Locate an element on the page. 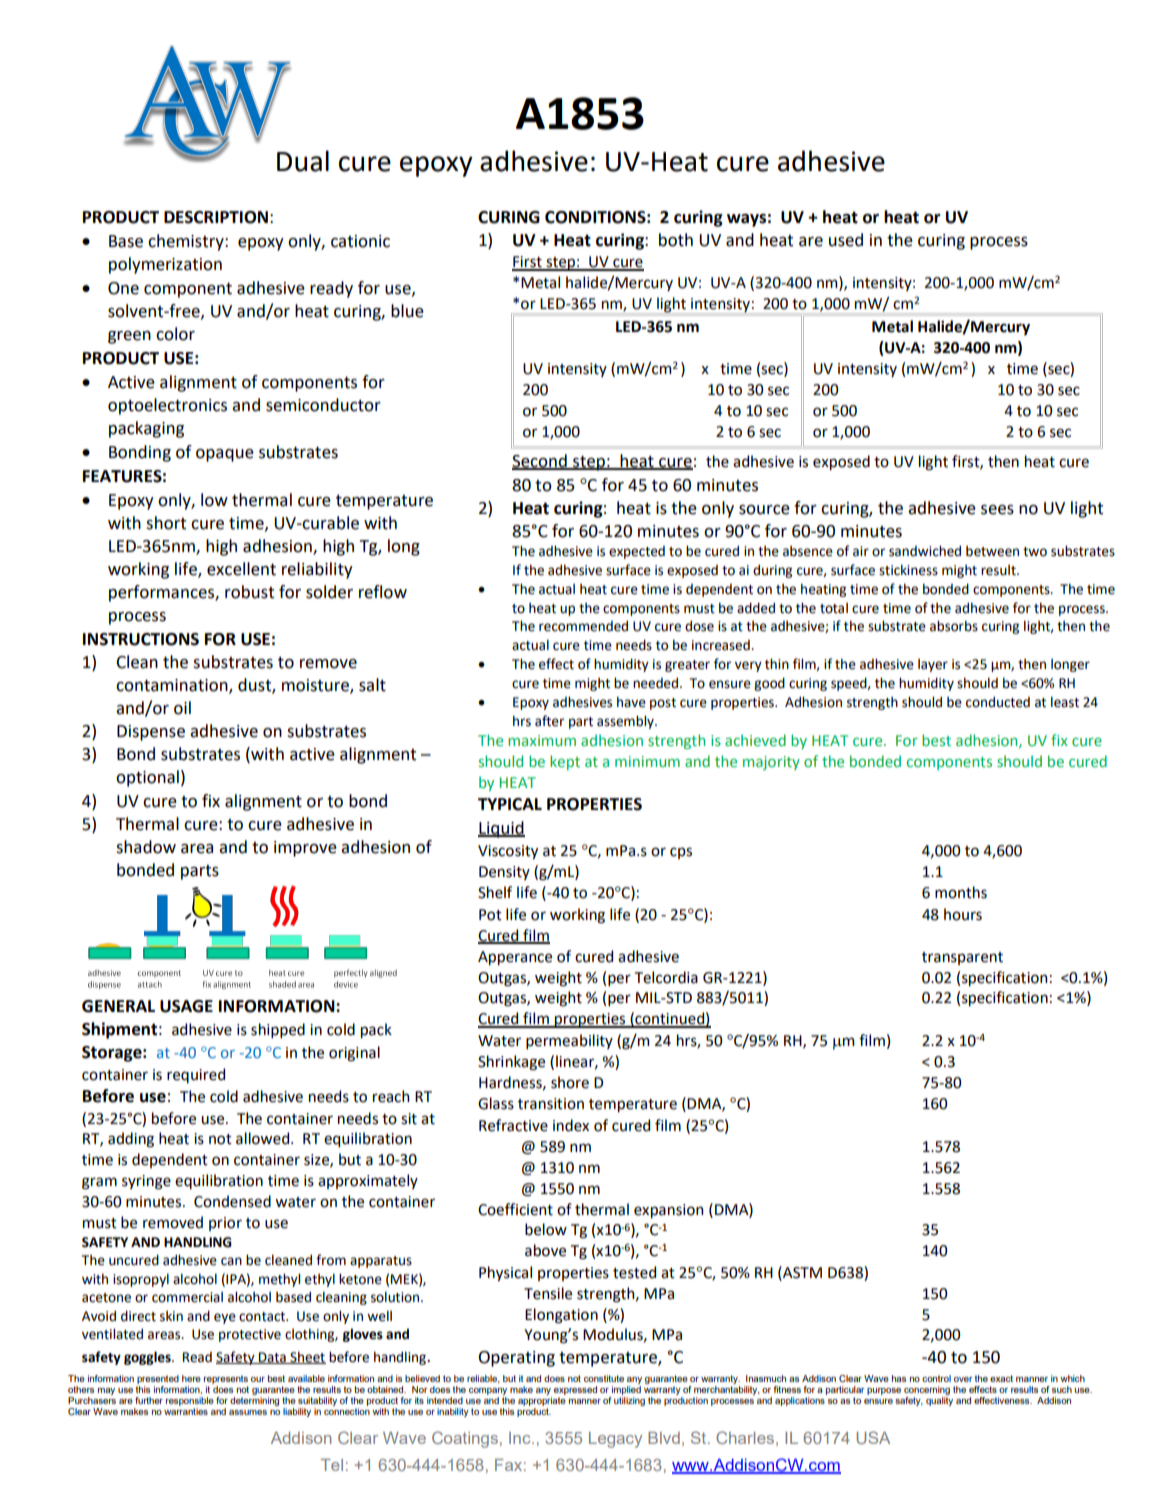 The width and height of the document is (1161, 1502). recommended is located at coordinates (583, 626).
